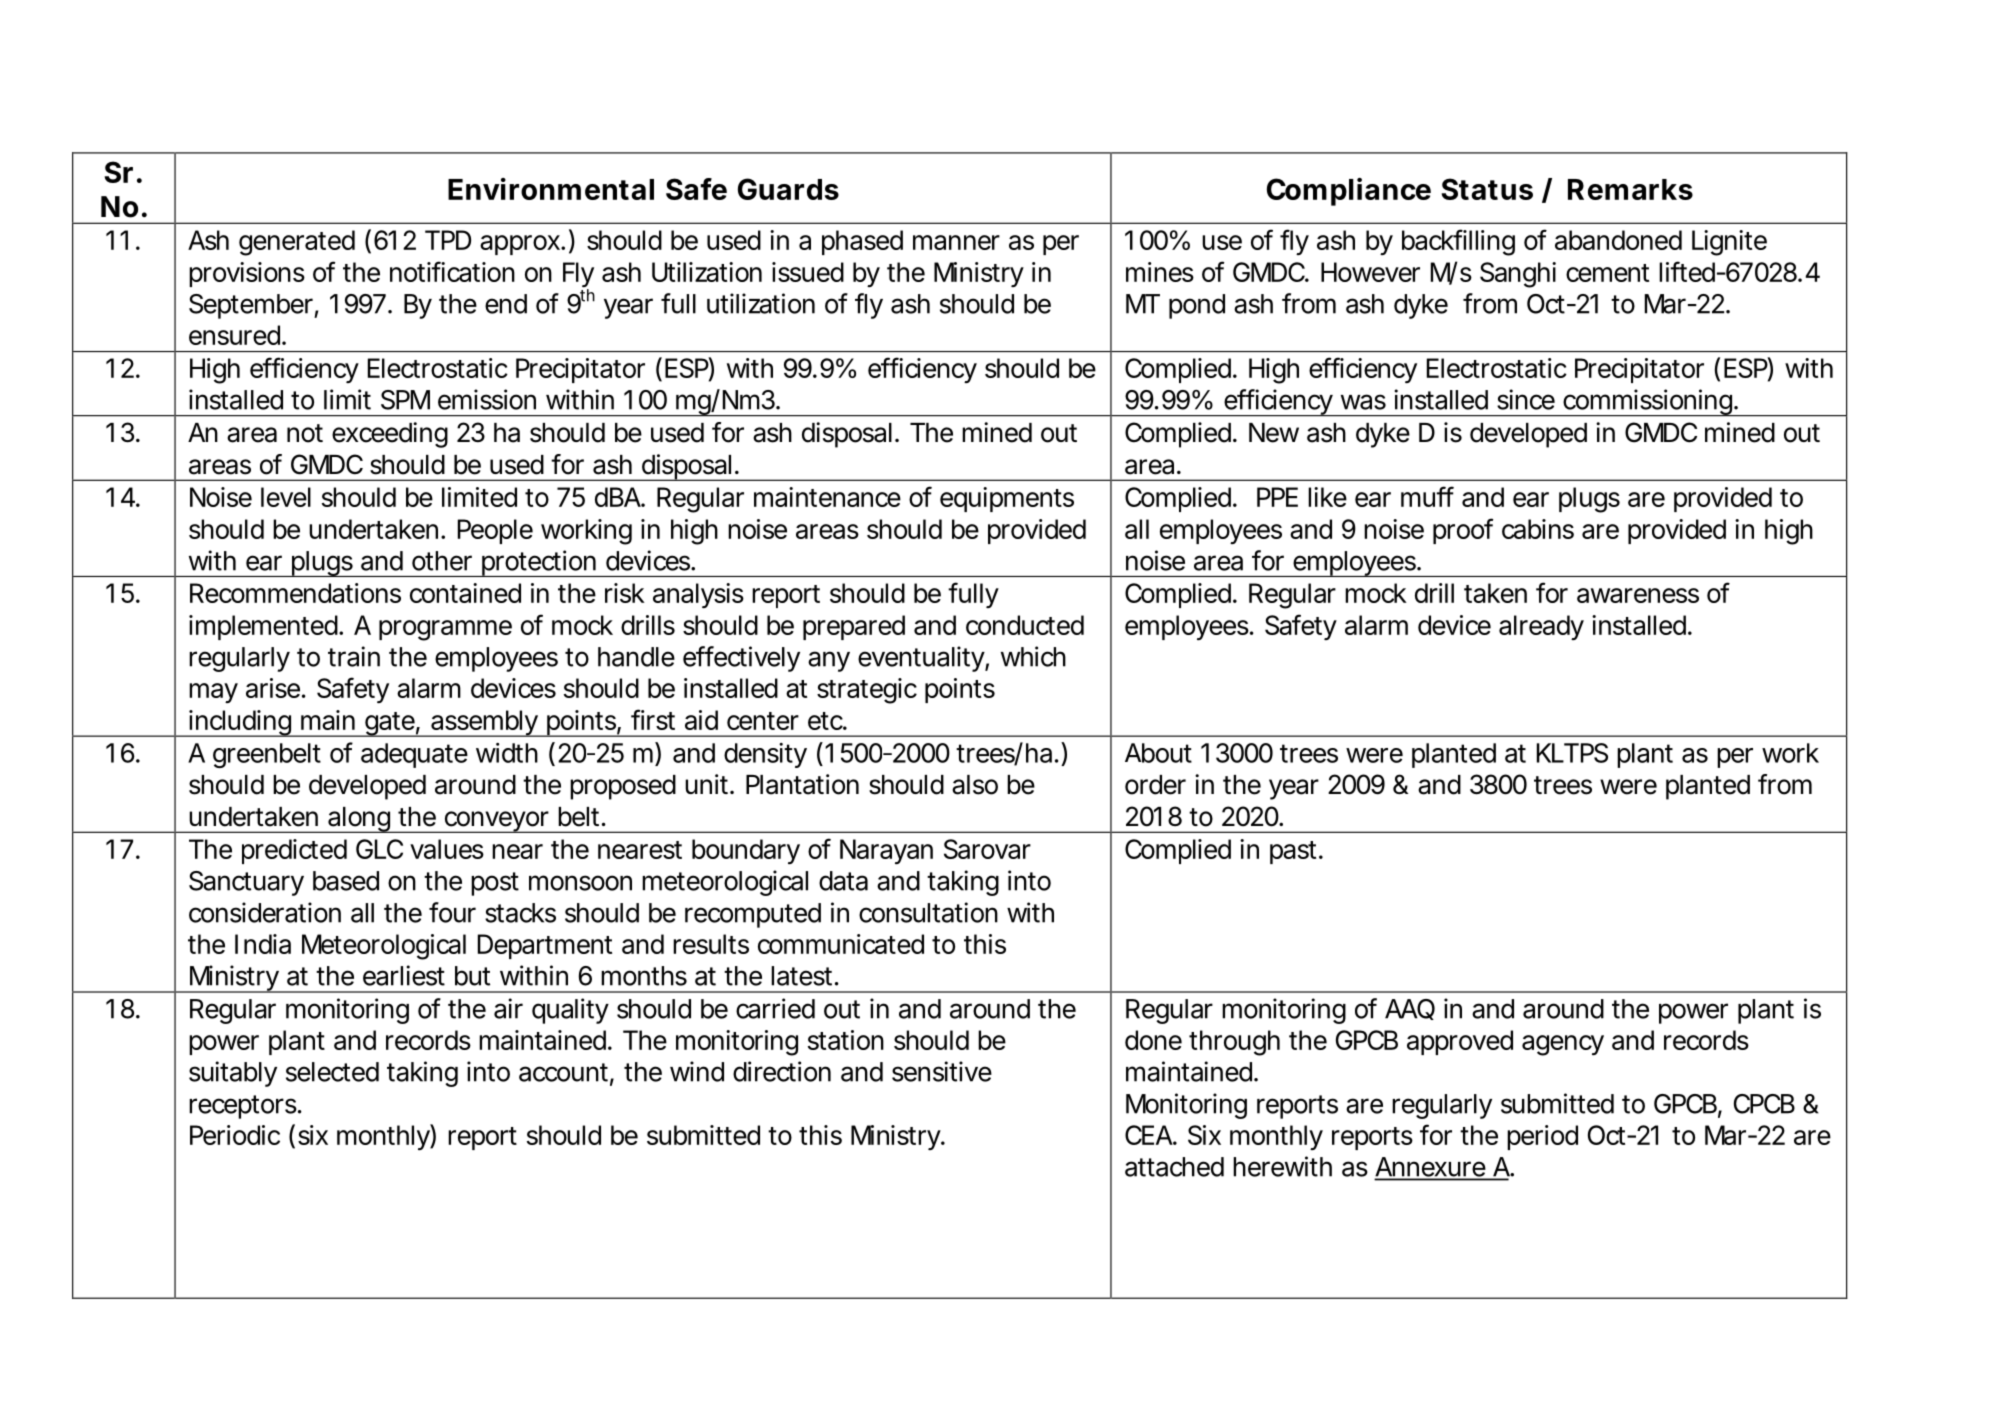  What do you see at coordinates (1541, 627) in the screenshot?
I see `already` at bounding box center [1541, 627].
